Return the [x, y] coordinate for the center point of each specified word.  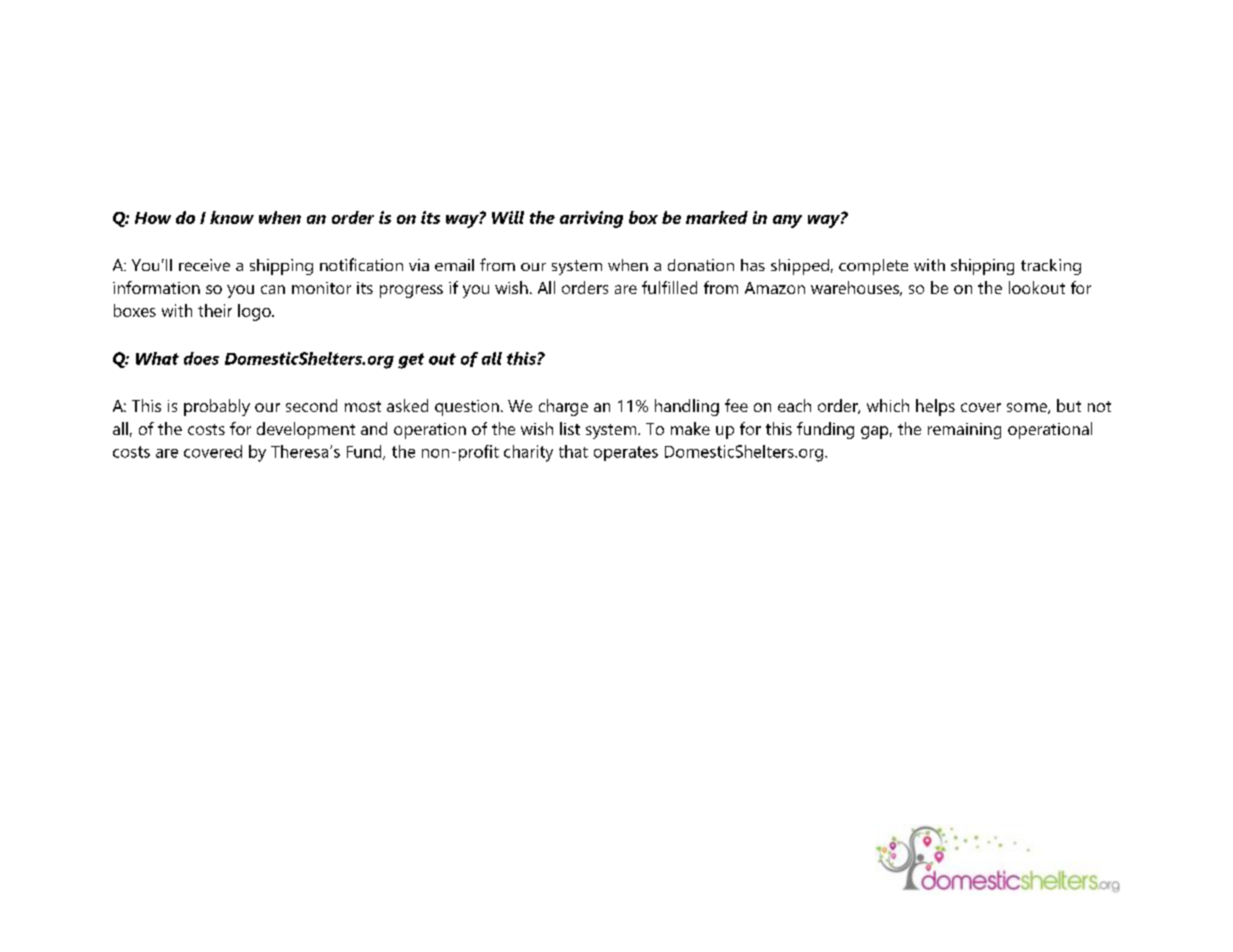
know [232, 217]
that [573, 451]
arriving [591, 219]
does [201, 358]
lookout [1037, 287]
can [273, 289]
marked [717, 217]
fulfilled [669, 287]
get [411, 361]
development [306, 430]
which [888, 405]
